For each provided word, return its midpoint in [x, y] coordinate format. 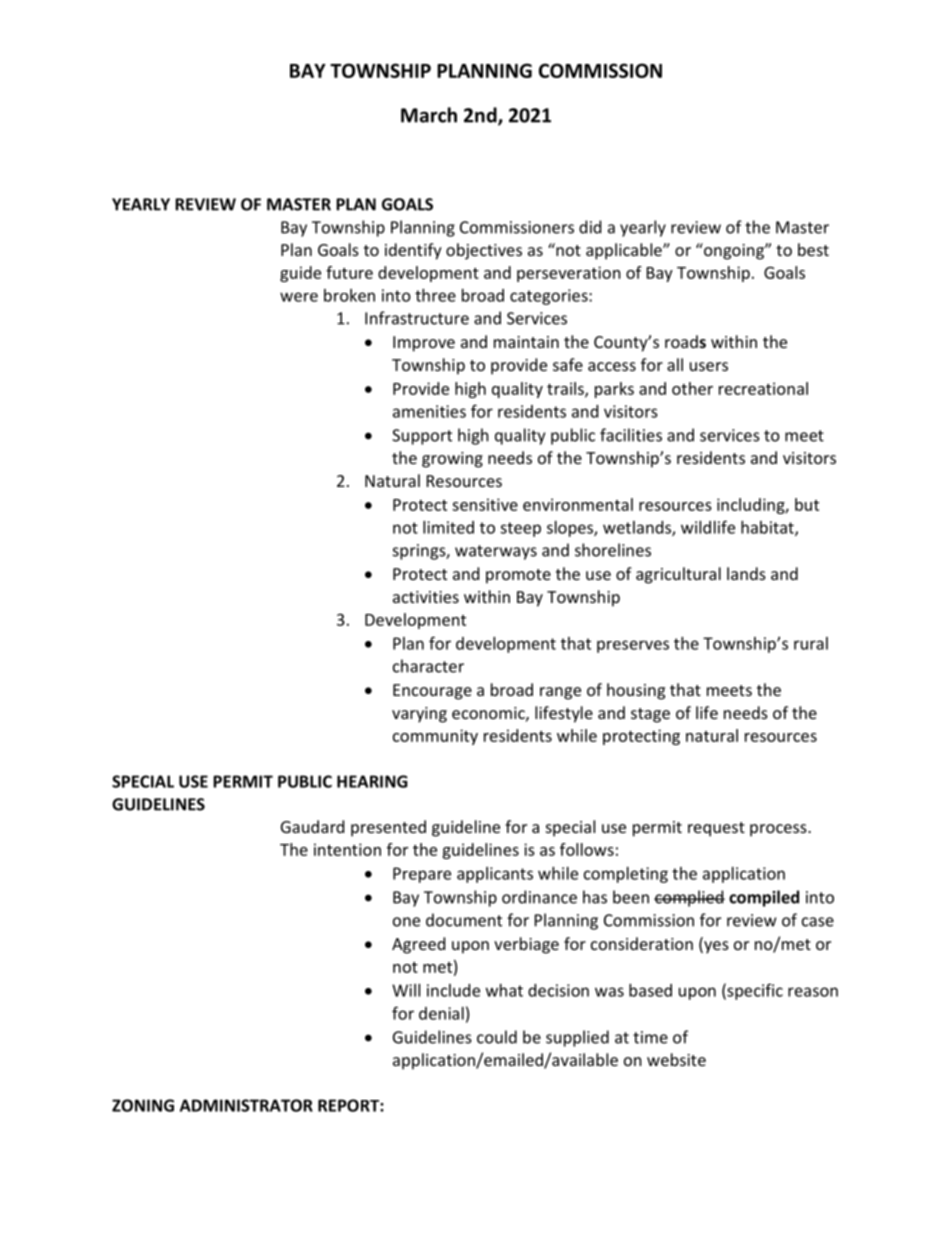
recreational [763, 388]
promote [518, 576]
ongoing [734, 251]
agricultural [678, 575]
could [497, 1037]
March [429, 115]
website [676, 1059]
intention [347, 849]
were [299, 297]
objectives [484, 251]
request [716, 829]
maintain [526, 342]
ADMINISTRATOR [246, 1105]
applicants [495, 875]
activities [426, 597]
